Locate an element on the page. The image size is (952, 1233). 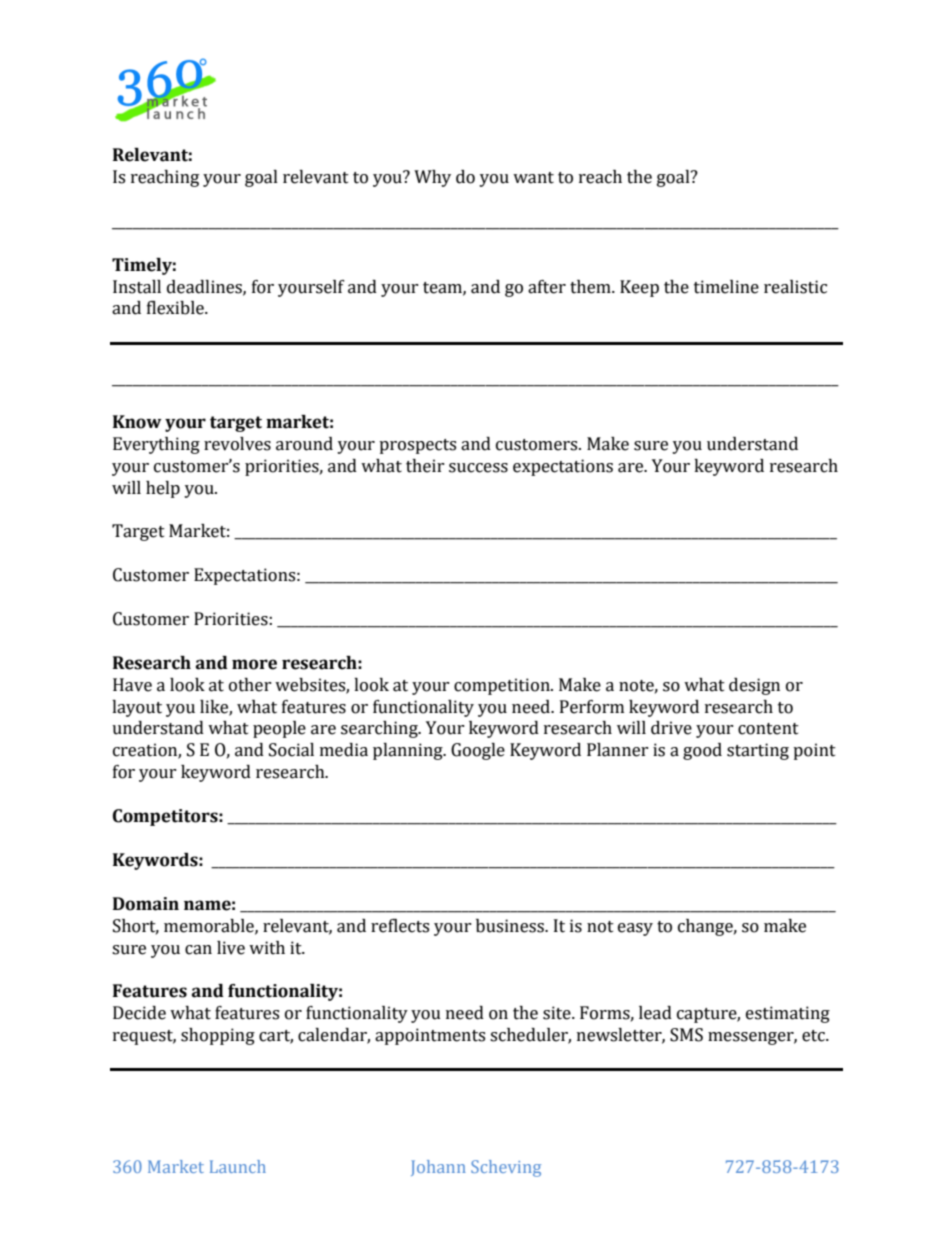
easy is located at coordinates (635, 929).
